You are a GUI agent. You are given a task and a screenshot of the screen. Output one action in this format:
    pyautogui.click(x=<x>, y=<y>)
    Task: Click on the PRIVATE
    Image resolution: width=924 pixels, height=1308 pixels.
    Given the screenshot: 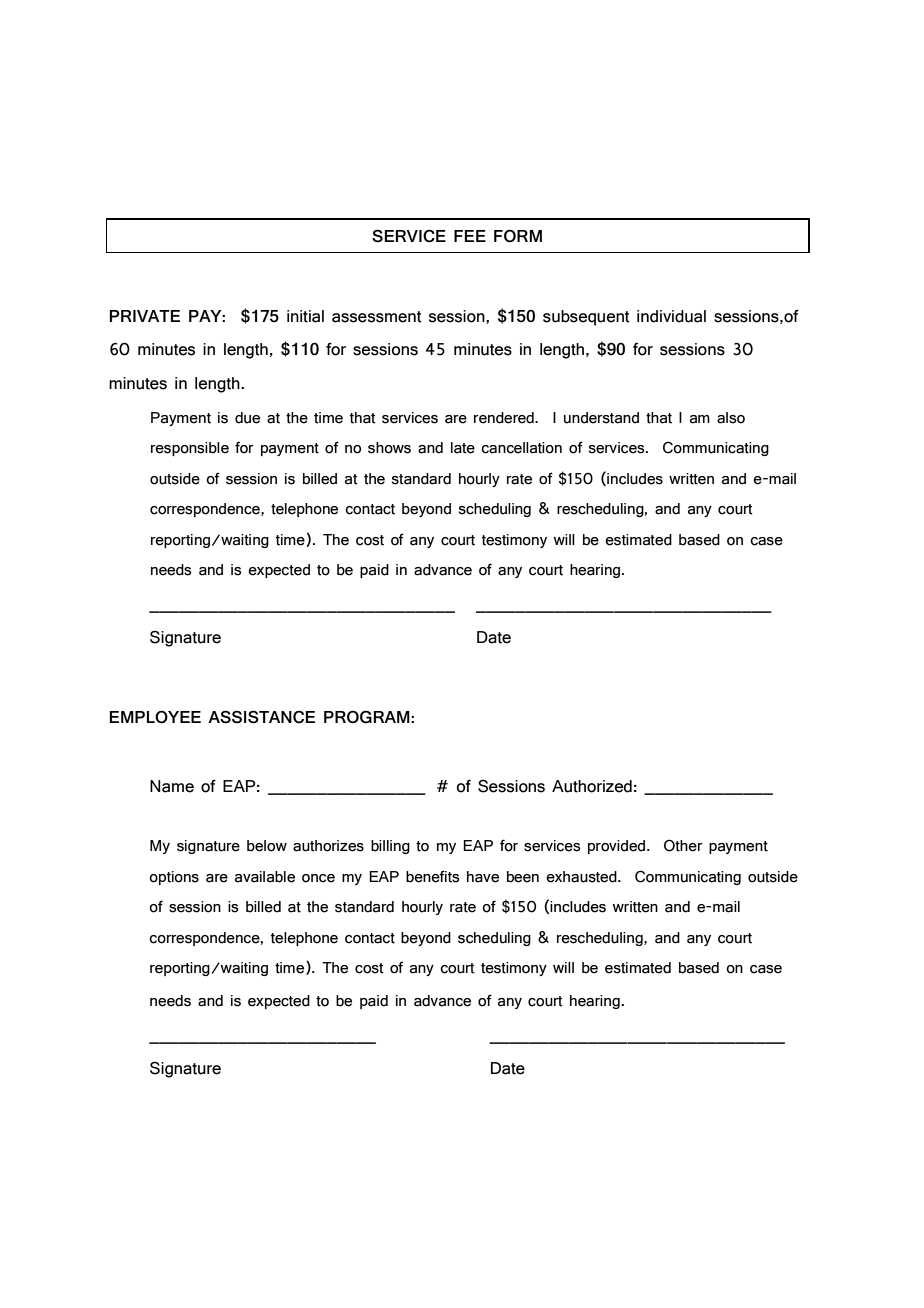 What is the action you would take?
    pyautogui.click(x=144, y=316)
